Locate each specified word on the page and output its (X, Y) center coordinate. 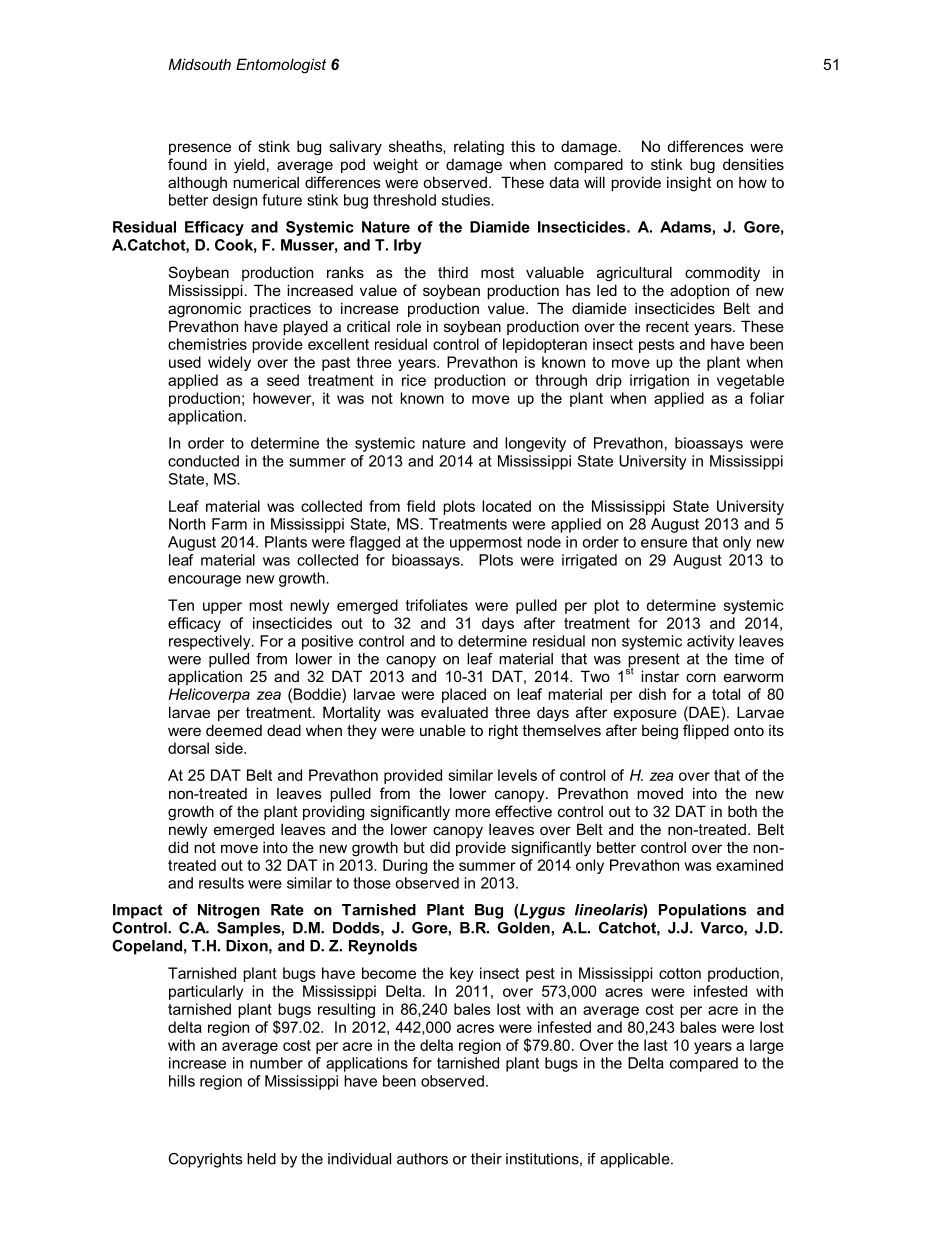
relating (479, 147)
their (486, 1159)
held (261, 1159)
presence (200, 149)
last (656, 1045)
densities (753, 164)
